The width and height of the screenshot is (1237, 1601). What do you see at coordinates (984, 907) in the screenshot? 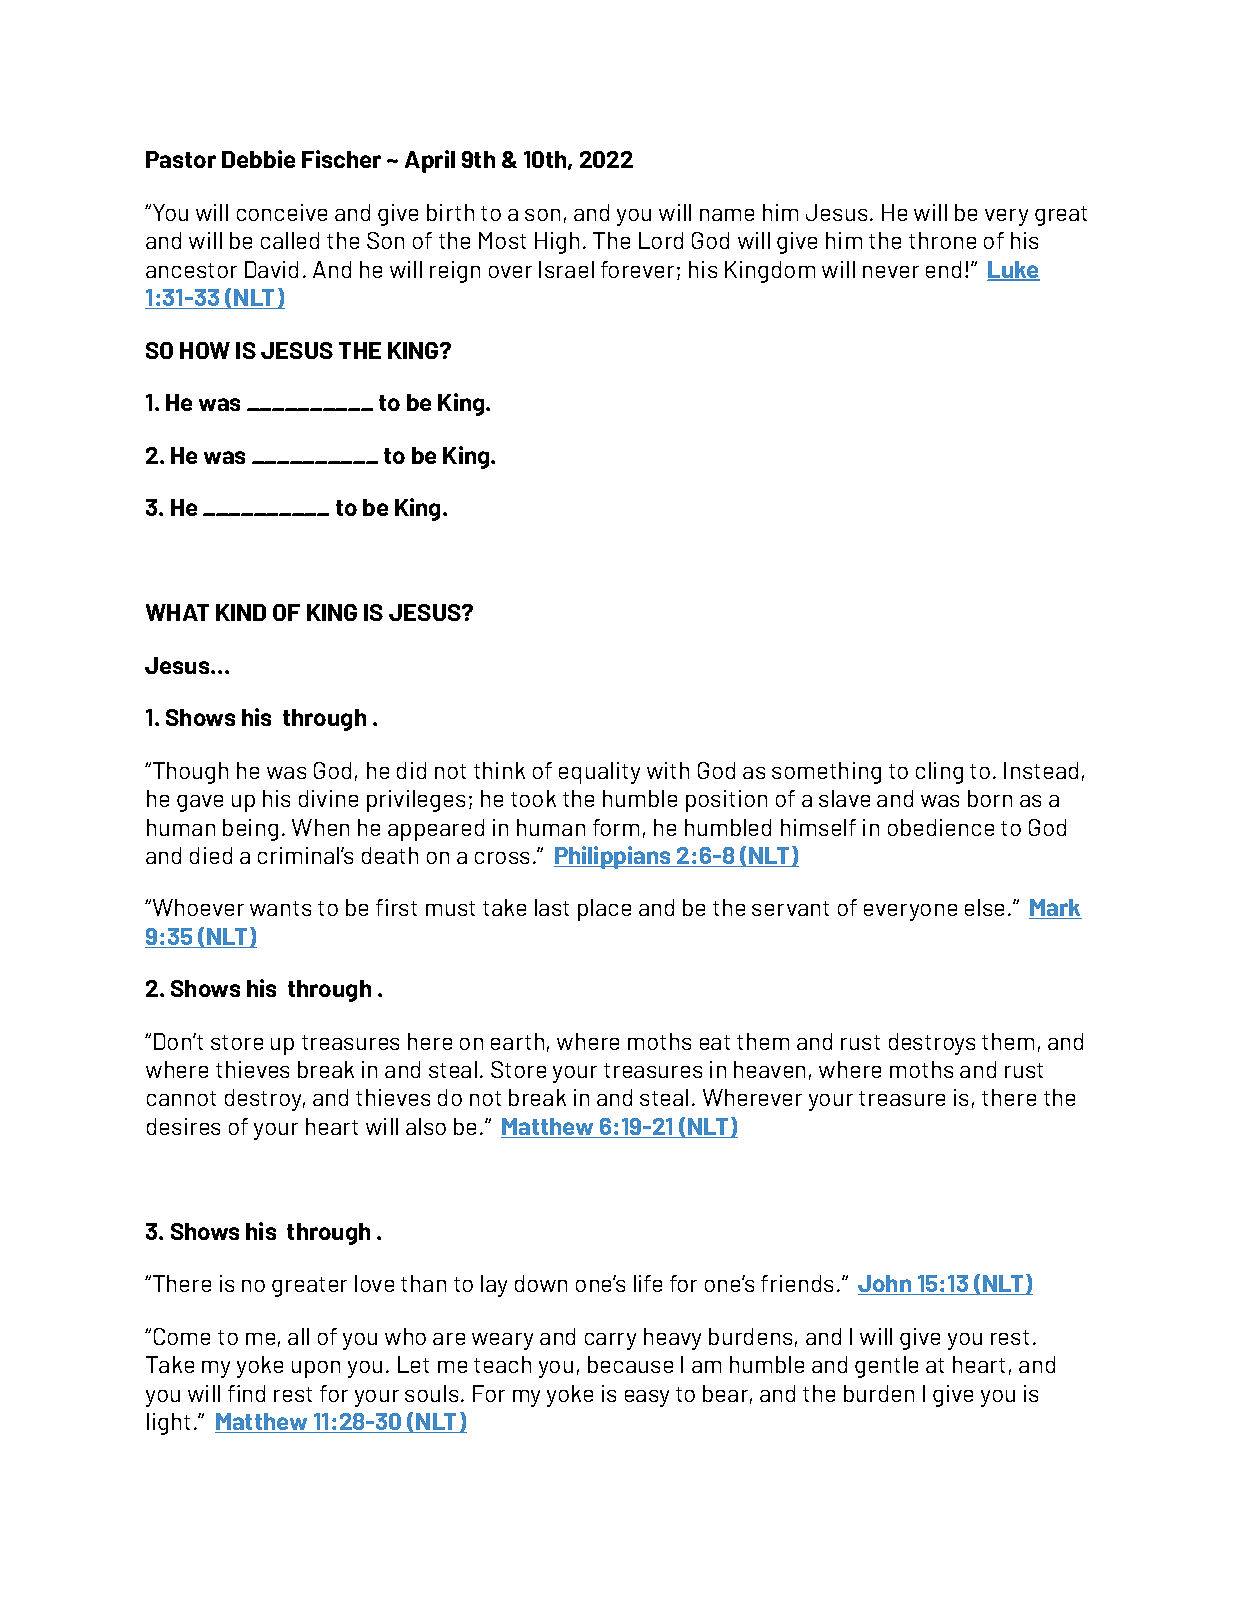
I see `else` at bounding box center [984, 907].
